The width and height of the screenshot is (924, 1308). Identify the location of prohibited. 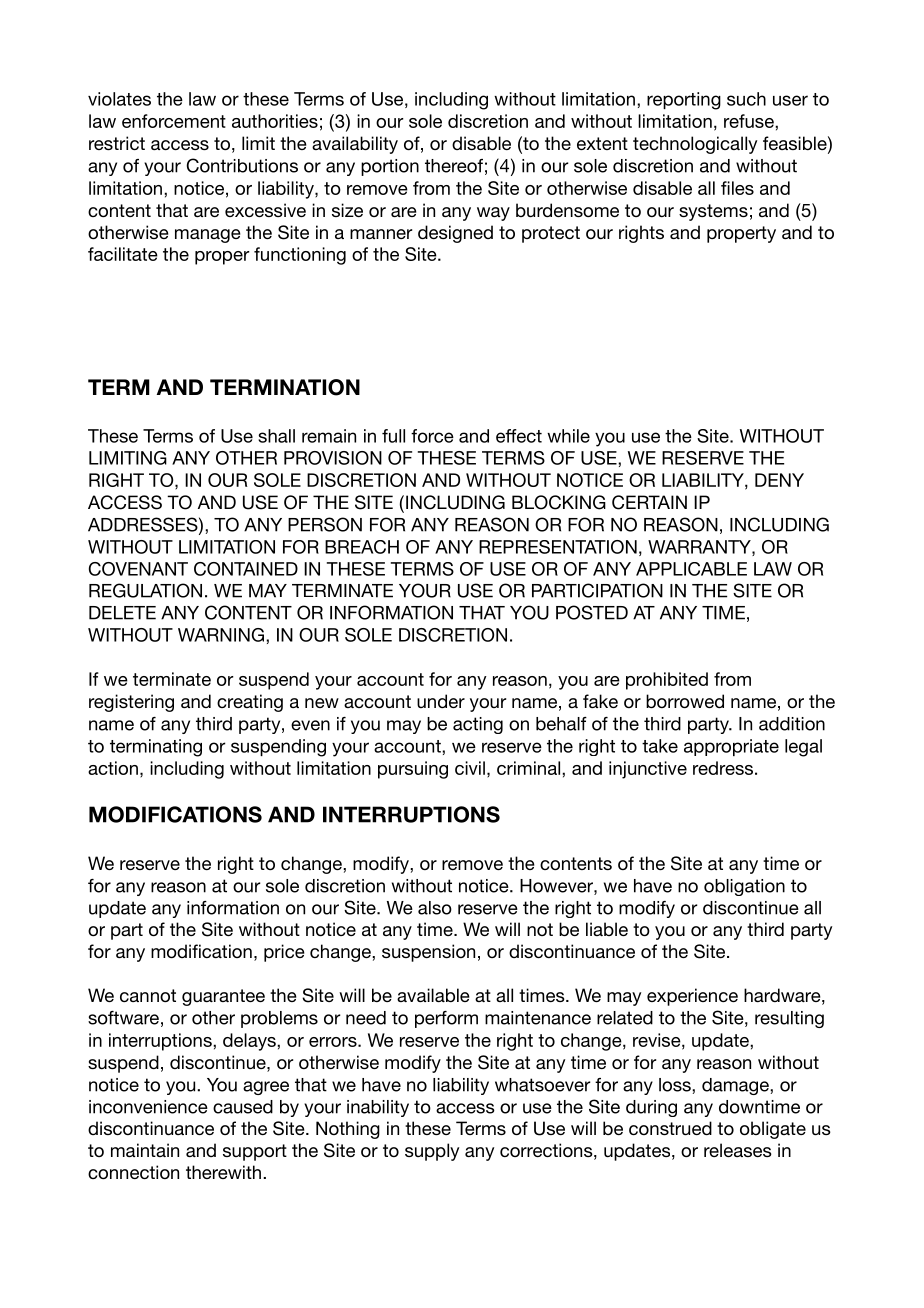
(667, 681).
